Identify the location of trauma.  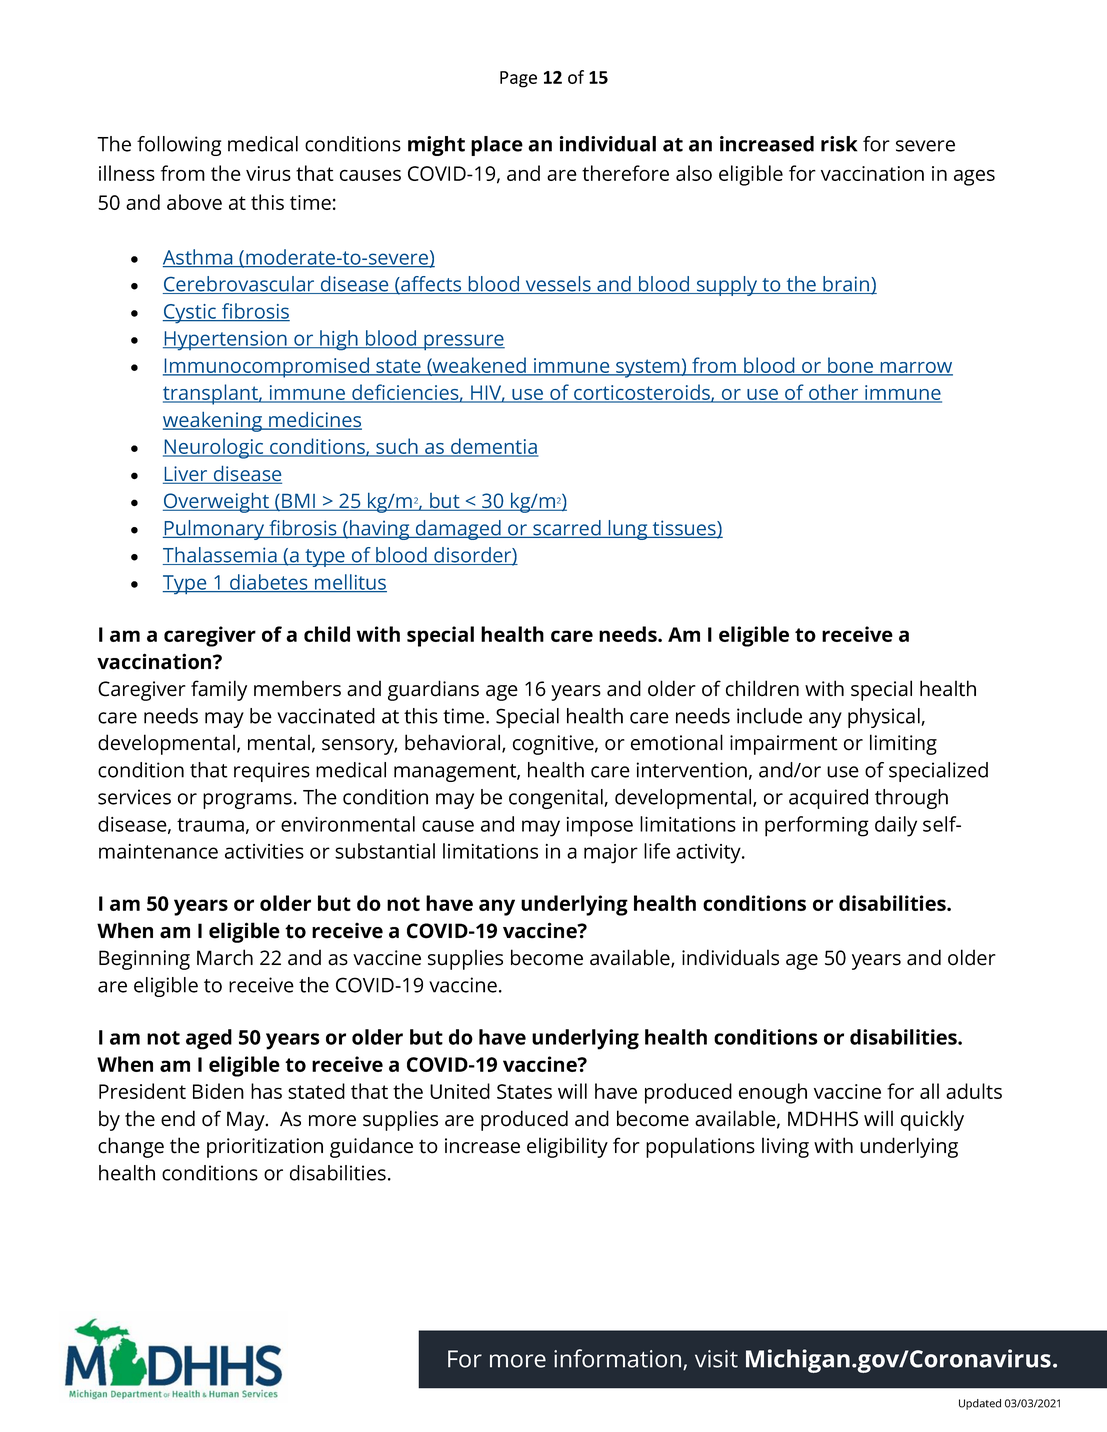
(210, 825).
